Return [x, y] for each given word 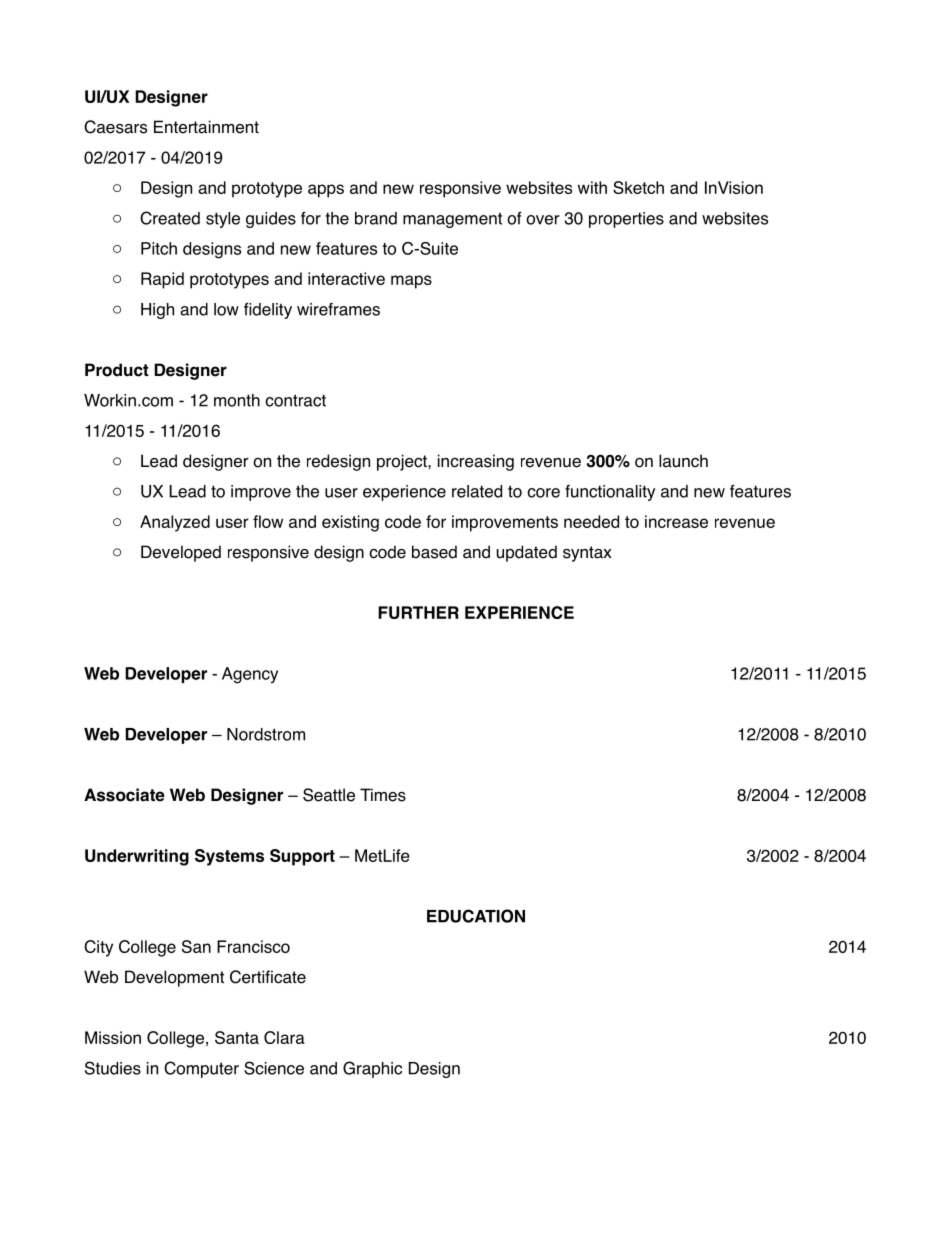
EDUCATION [476, 916]
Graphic [372, 1069]
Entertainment [206, 127]
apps [326, 191]
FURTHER [418, 612]
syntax [587, 554]
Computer [201, 1069]
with [592, 187]
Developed [181, 553]
